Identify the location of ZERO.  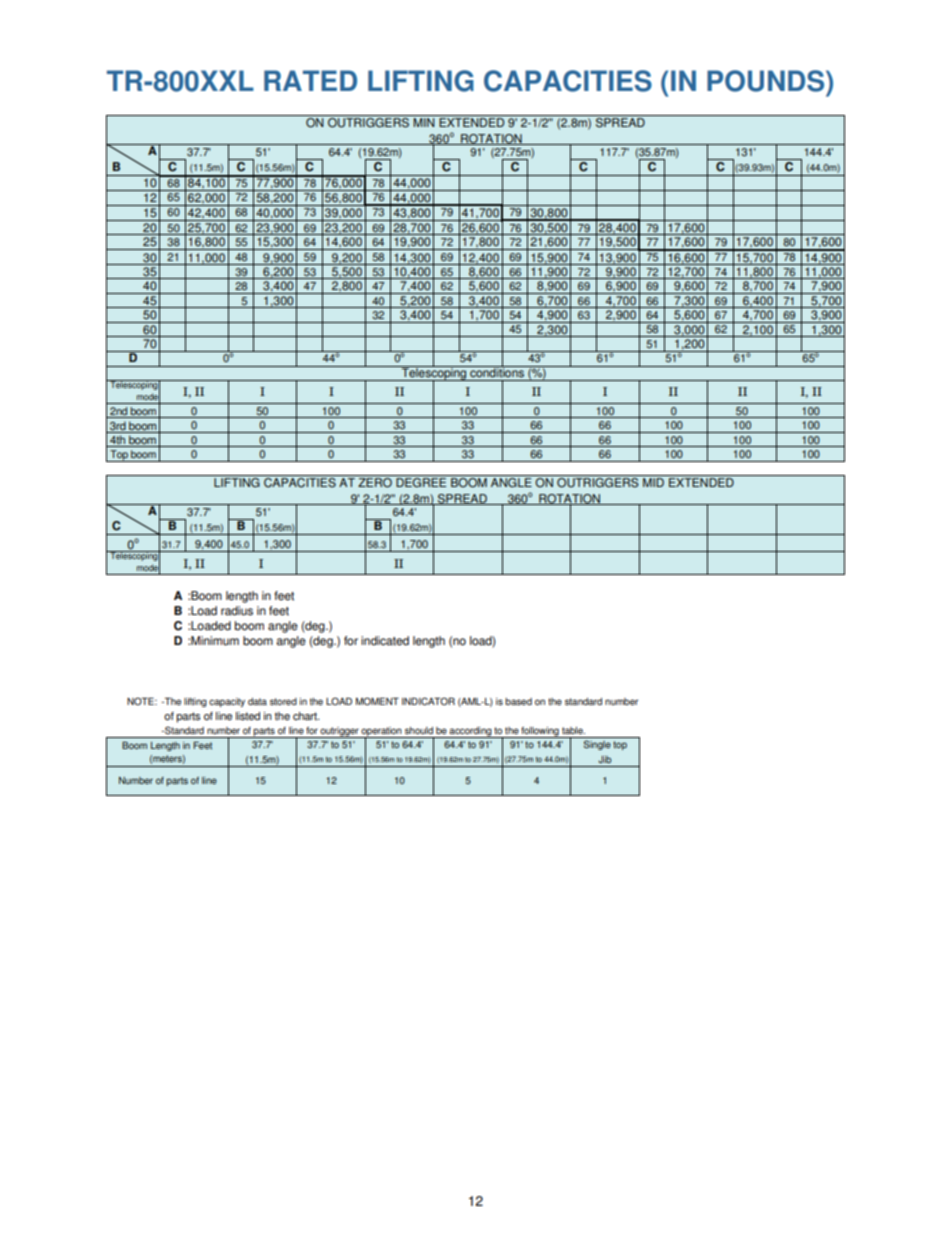
(375, 481).
